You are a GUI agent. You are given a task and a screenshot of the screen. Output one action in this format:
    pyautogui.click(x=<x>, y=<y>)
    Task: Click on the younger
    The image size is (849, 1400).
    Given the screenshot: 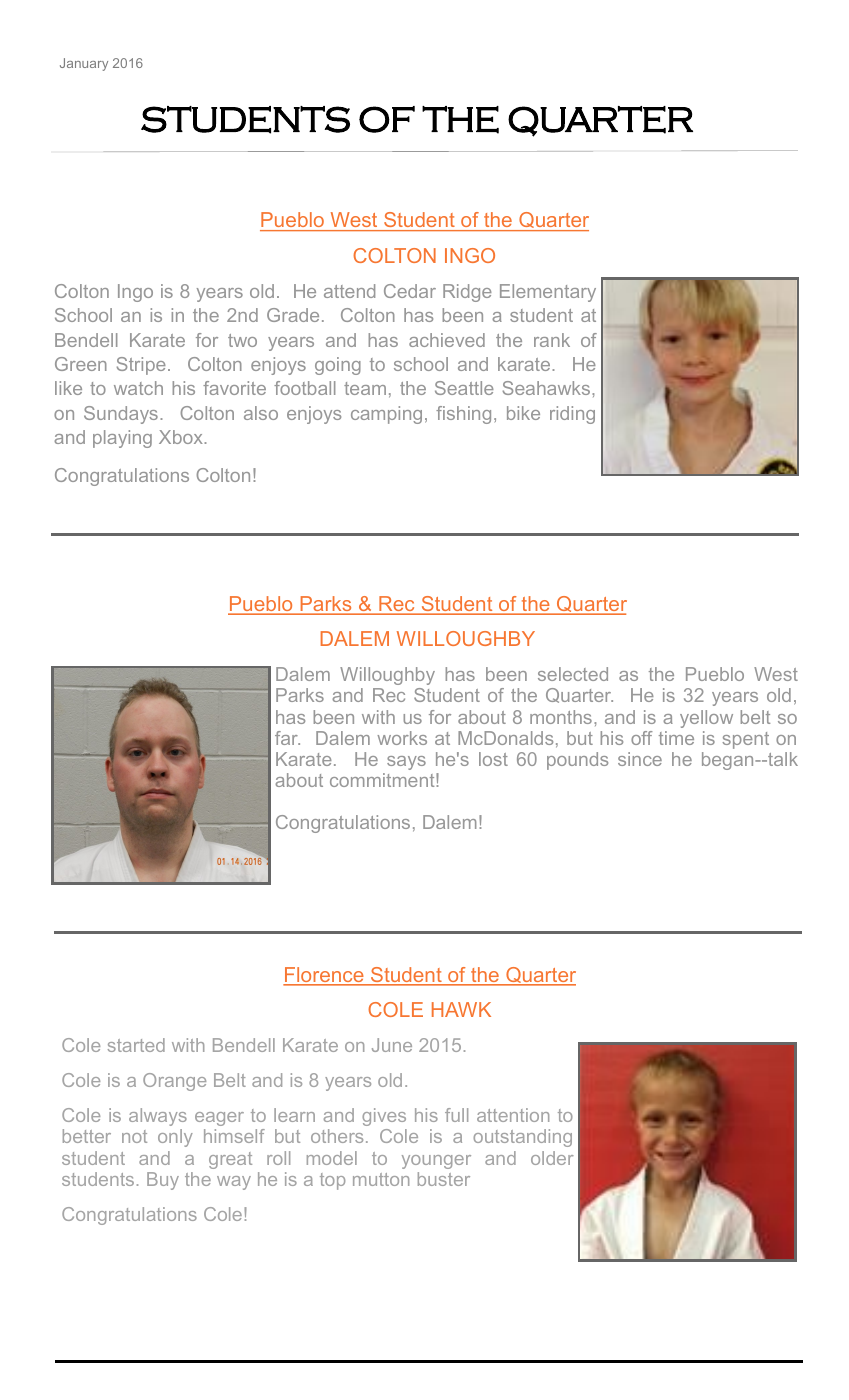 What is the action you would take?
    pyautogui.click(x=436, y=1162)
